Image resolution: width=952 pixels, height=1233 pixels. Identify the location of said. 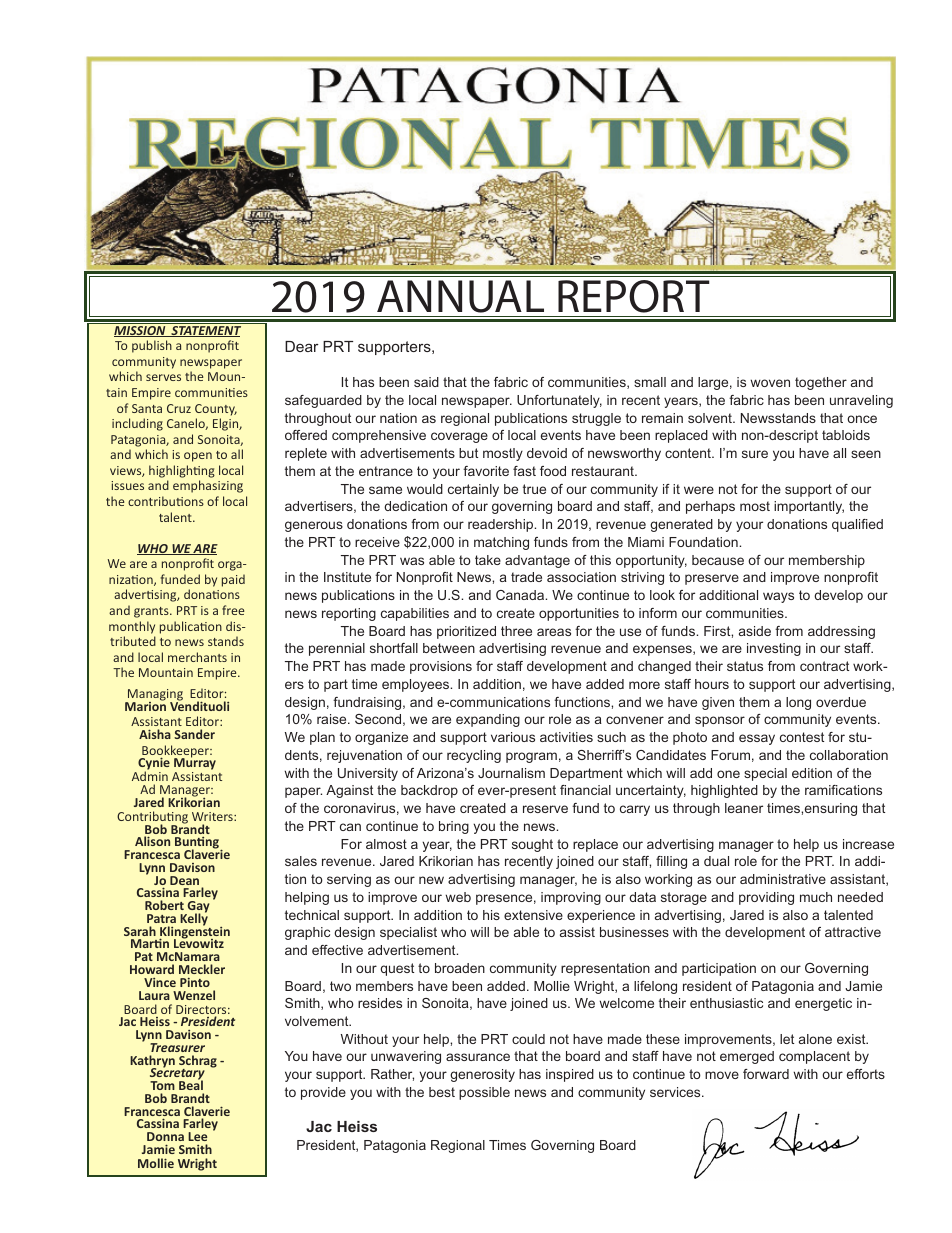
(426, 382).
